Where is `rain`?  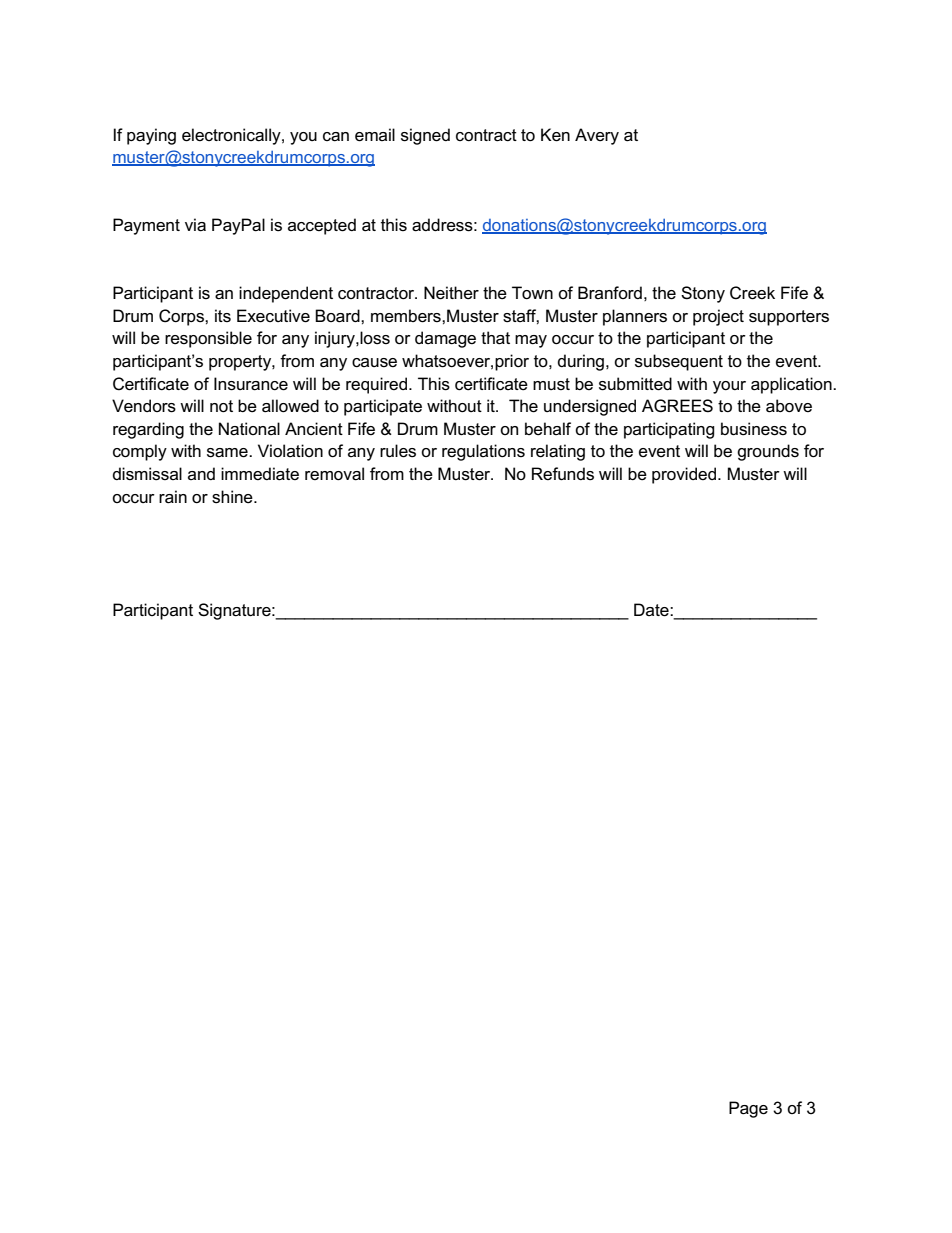
rain is located at coordinates (173, 497).
